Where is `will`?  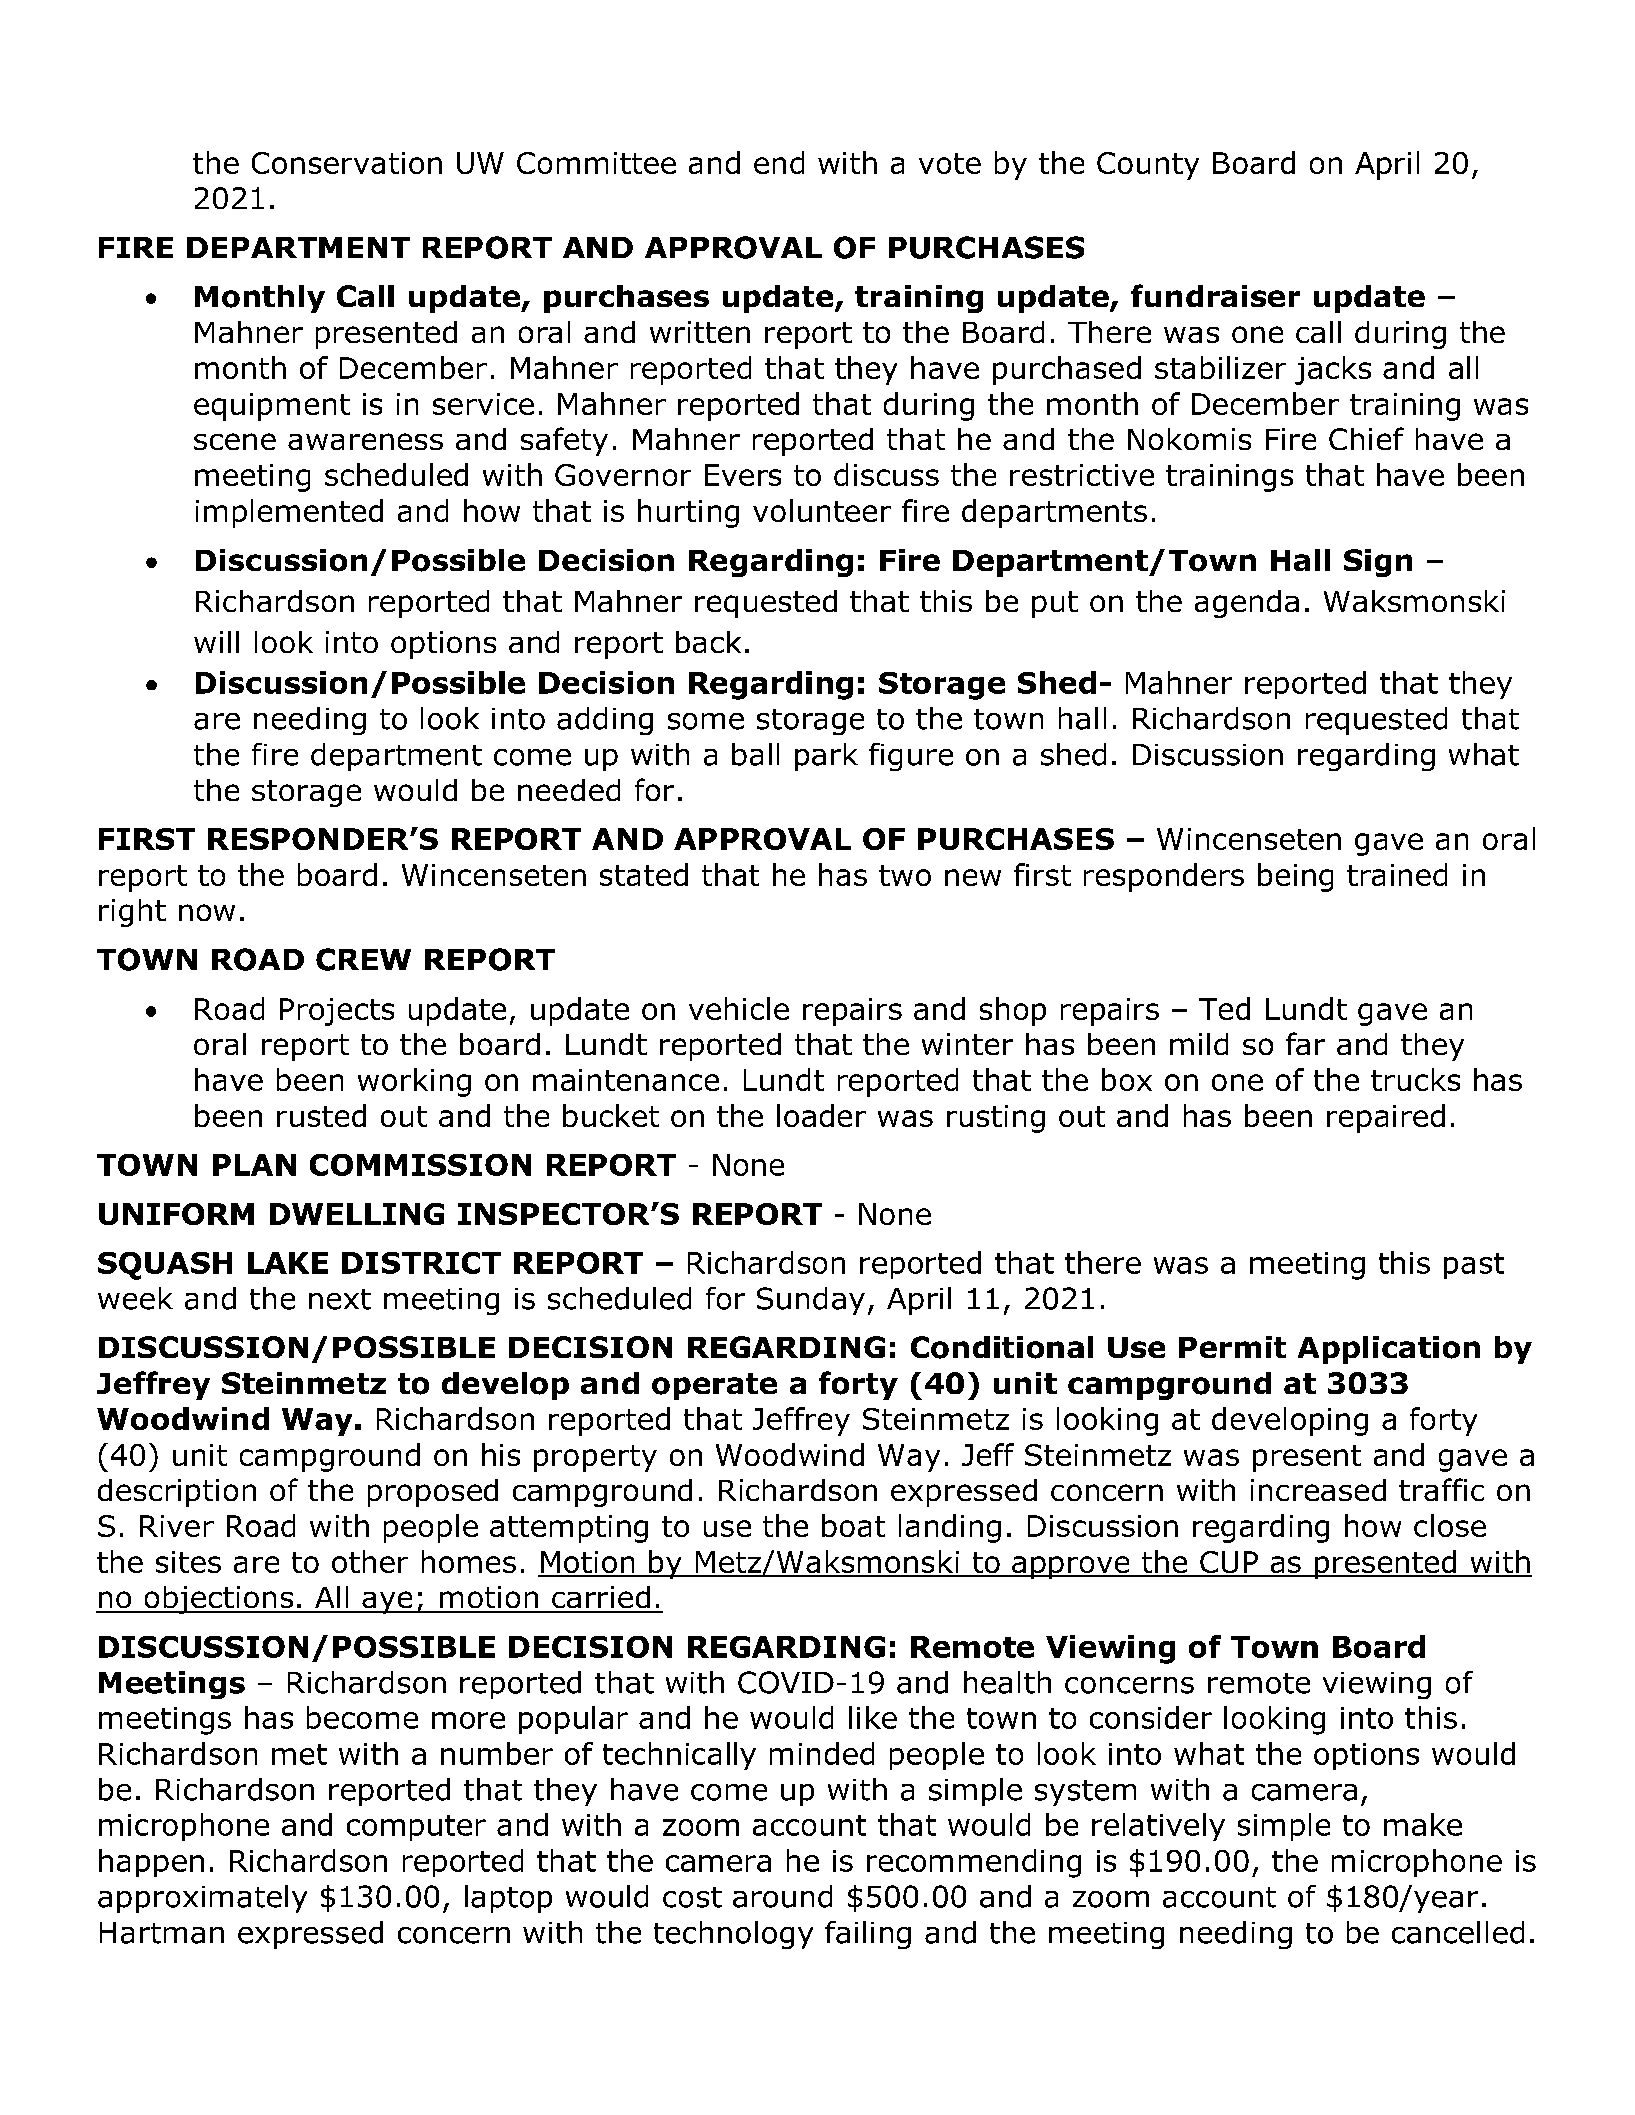
will is located at coordinates (216, 642).
